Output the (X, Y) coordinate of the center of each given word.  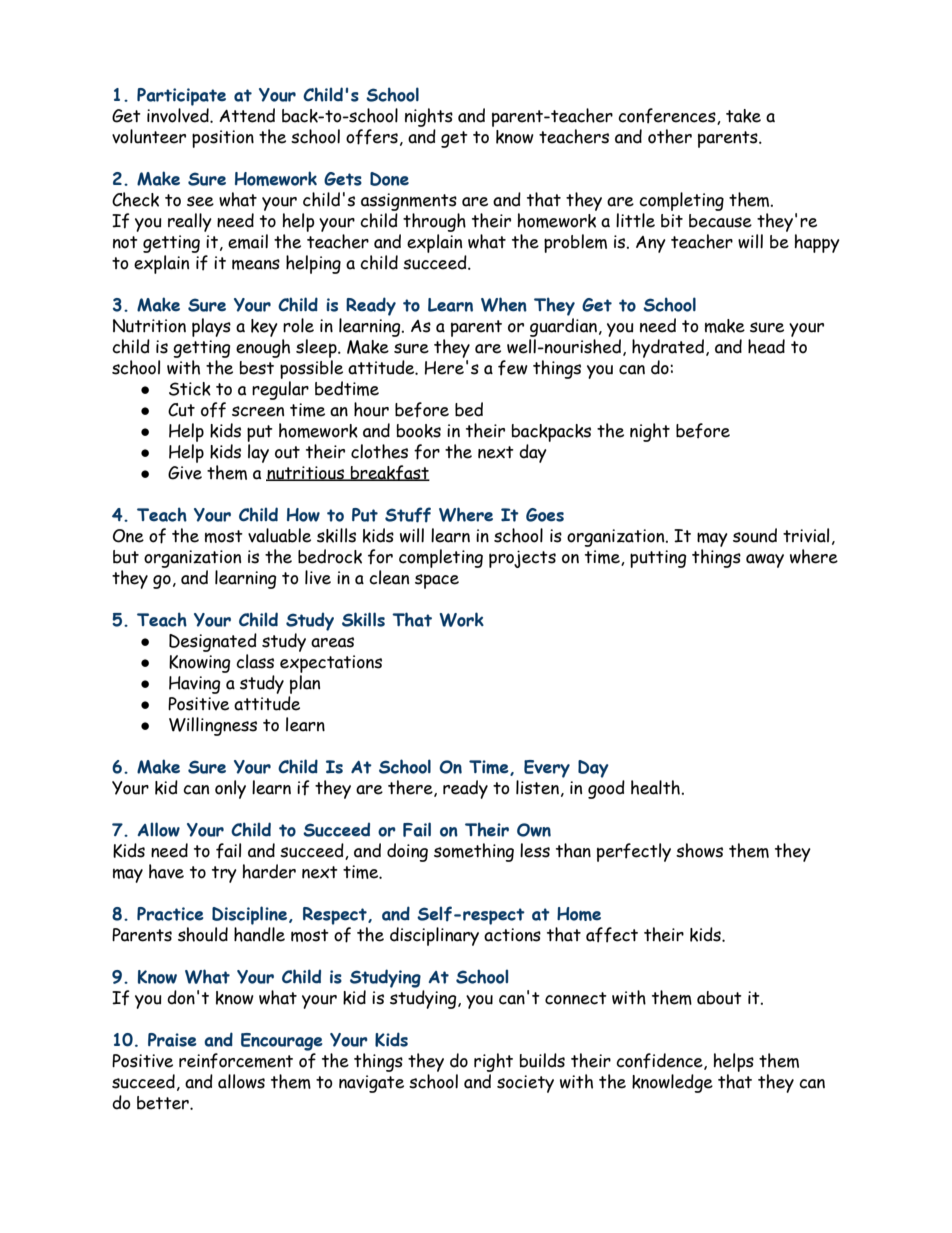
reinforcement (236, 1061)
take (743, 116)
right (493, 1062)
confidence (660, 1061)
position (223, 139)
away (765, 561)
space (437, 581)
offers (372, 137)
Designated (213, 642)
